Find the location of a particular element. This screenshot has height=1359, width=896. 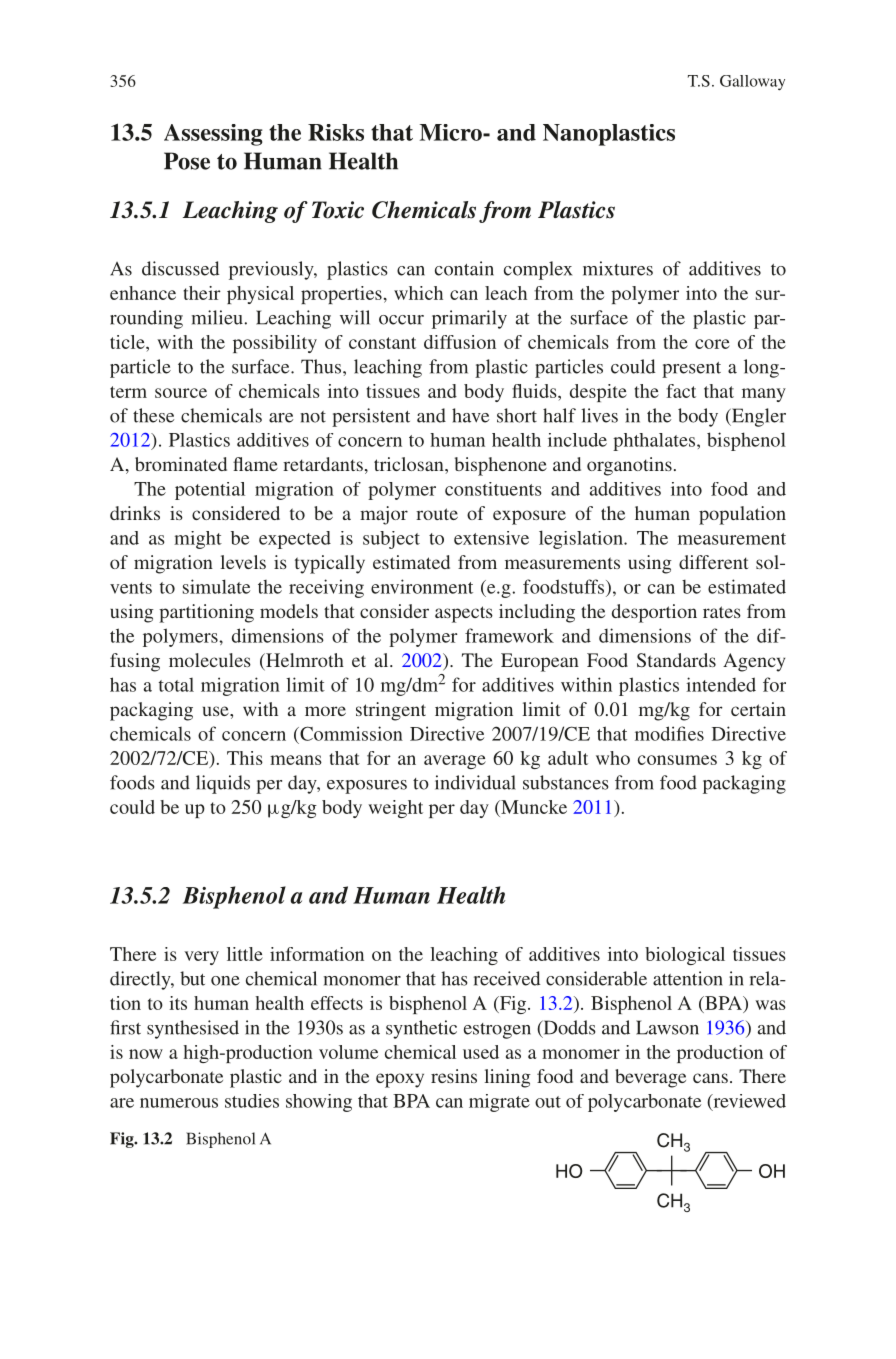

phthalates is located at coordinates (655, 442).
